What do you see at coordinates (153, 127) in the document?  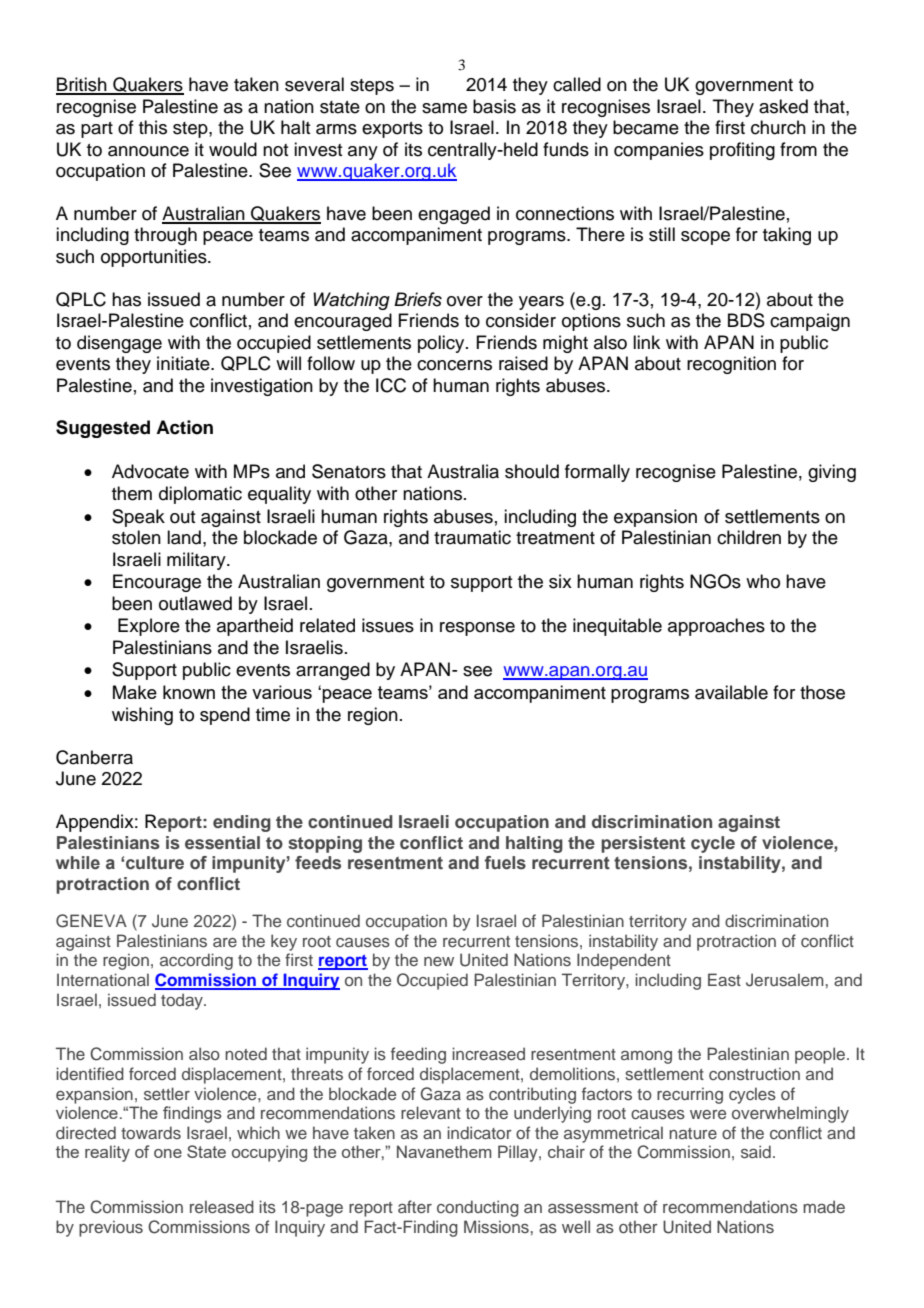 I see `this` at bounding box center [153, 127].
